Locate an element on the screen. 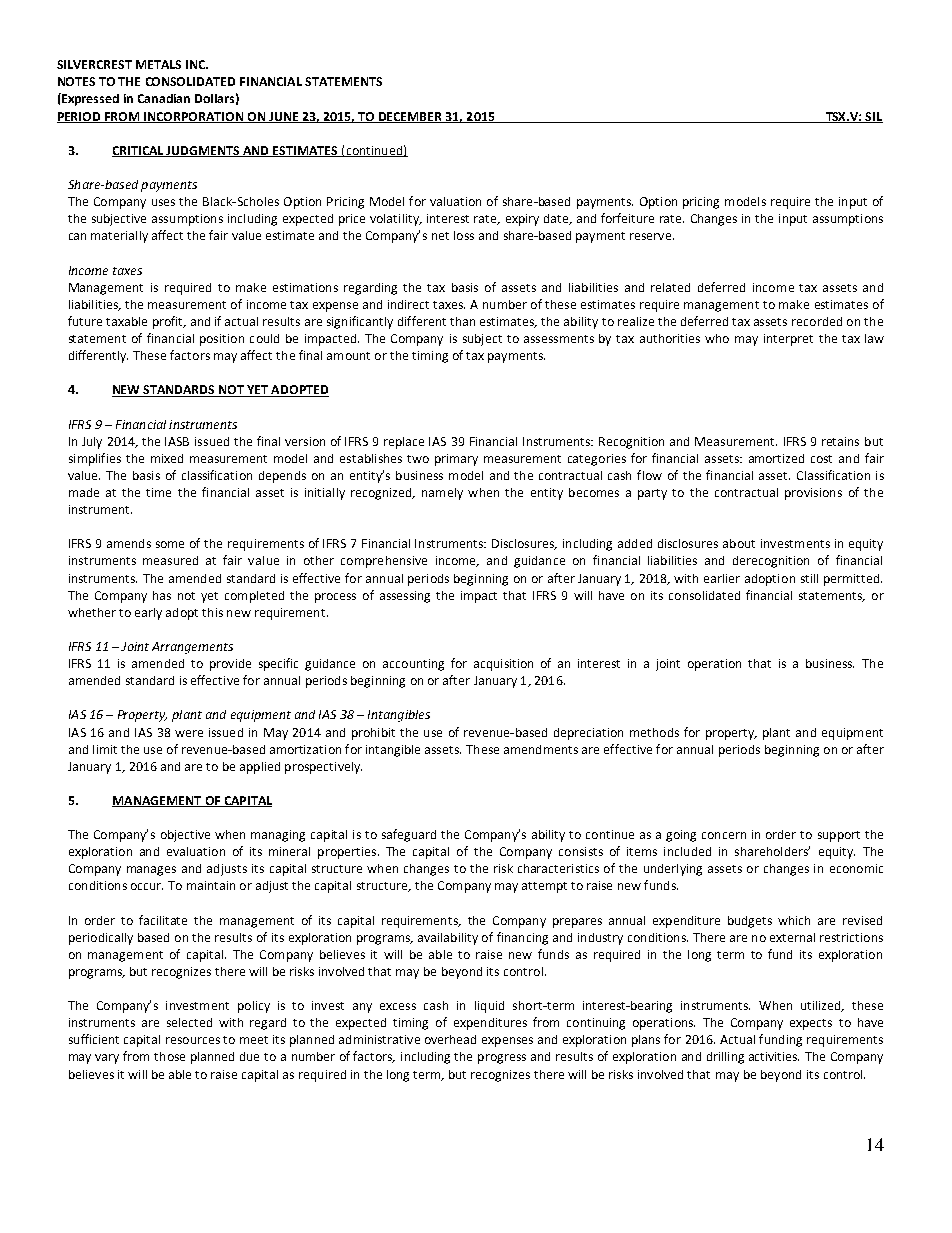 This screenshot has height=1233, width=952. still is located at coordinates (809, 578).
